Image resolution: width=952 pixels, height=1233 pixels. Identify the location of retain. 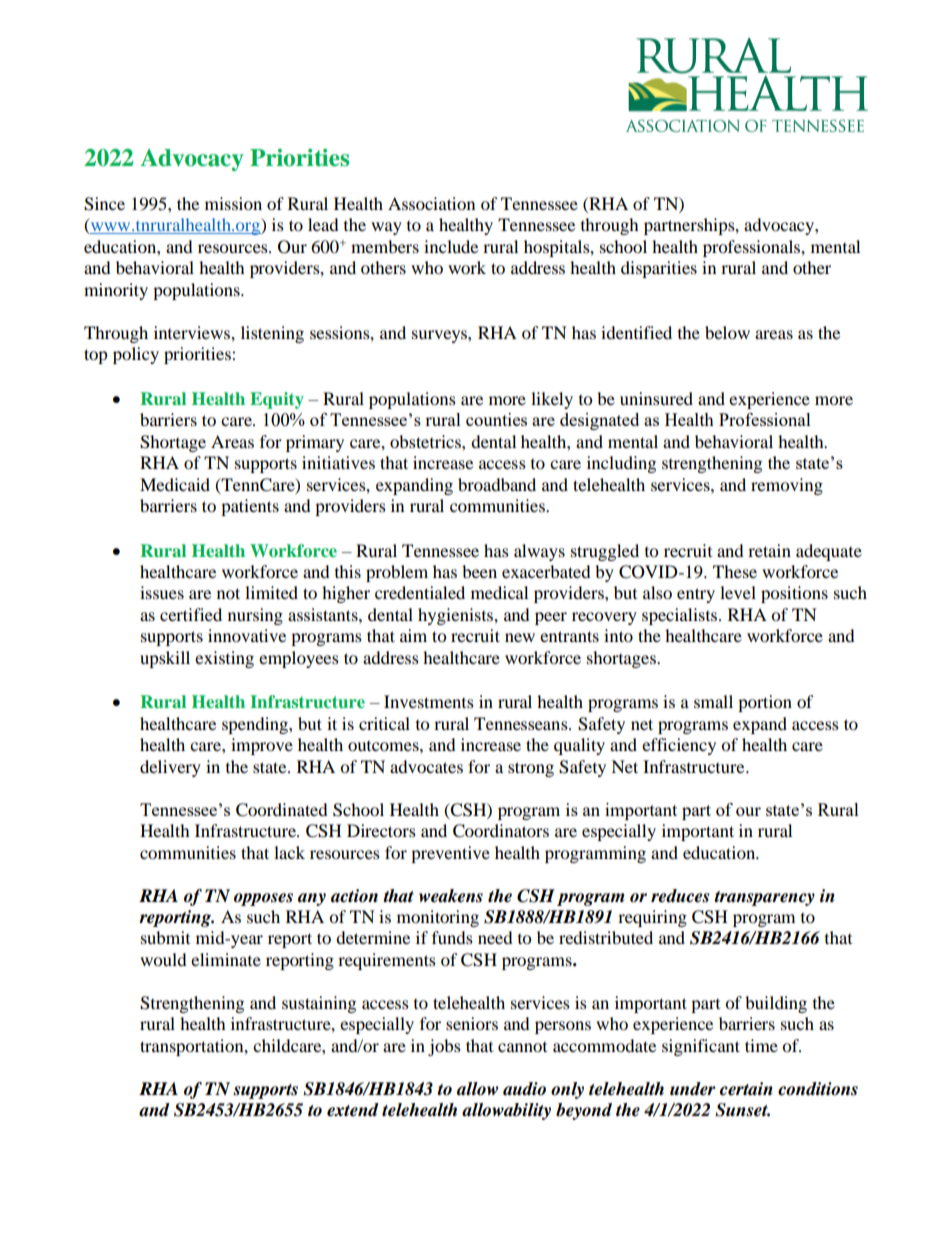
(769, 550).
